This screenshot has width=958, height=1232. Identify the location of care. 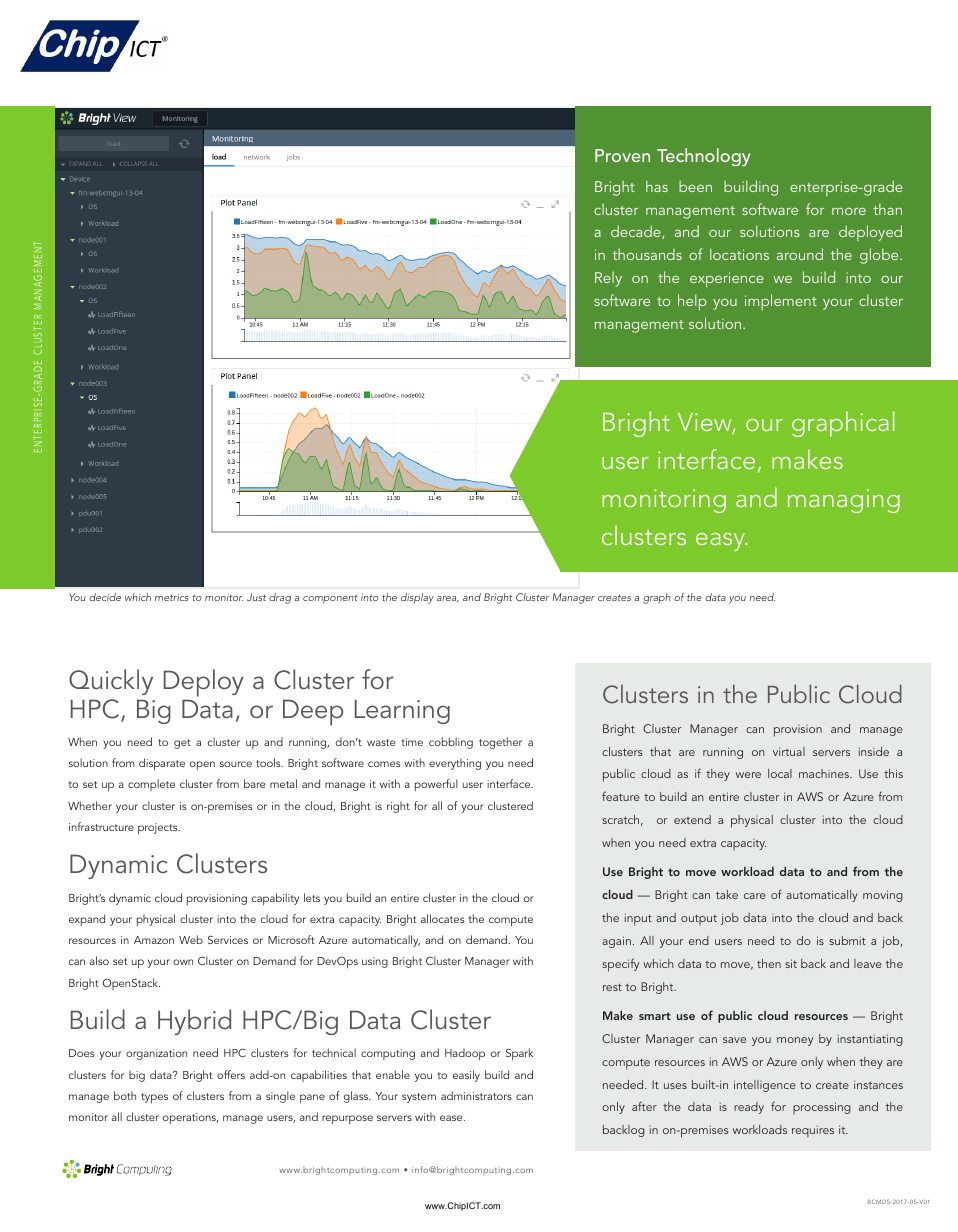
(755, 896).
